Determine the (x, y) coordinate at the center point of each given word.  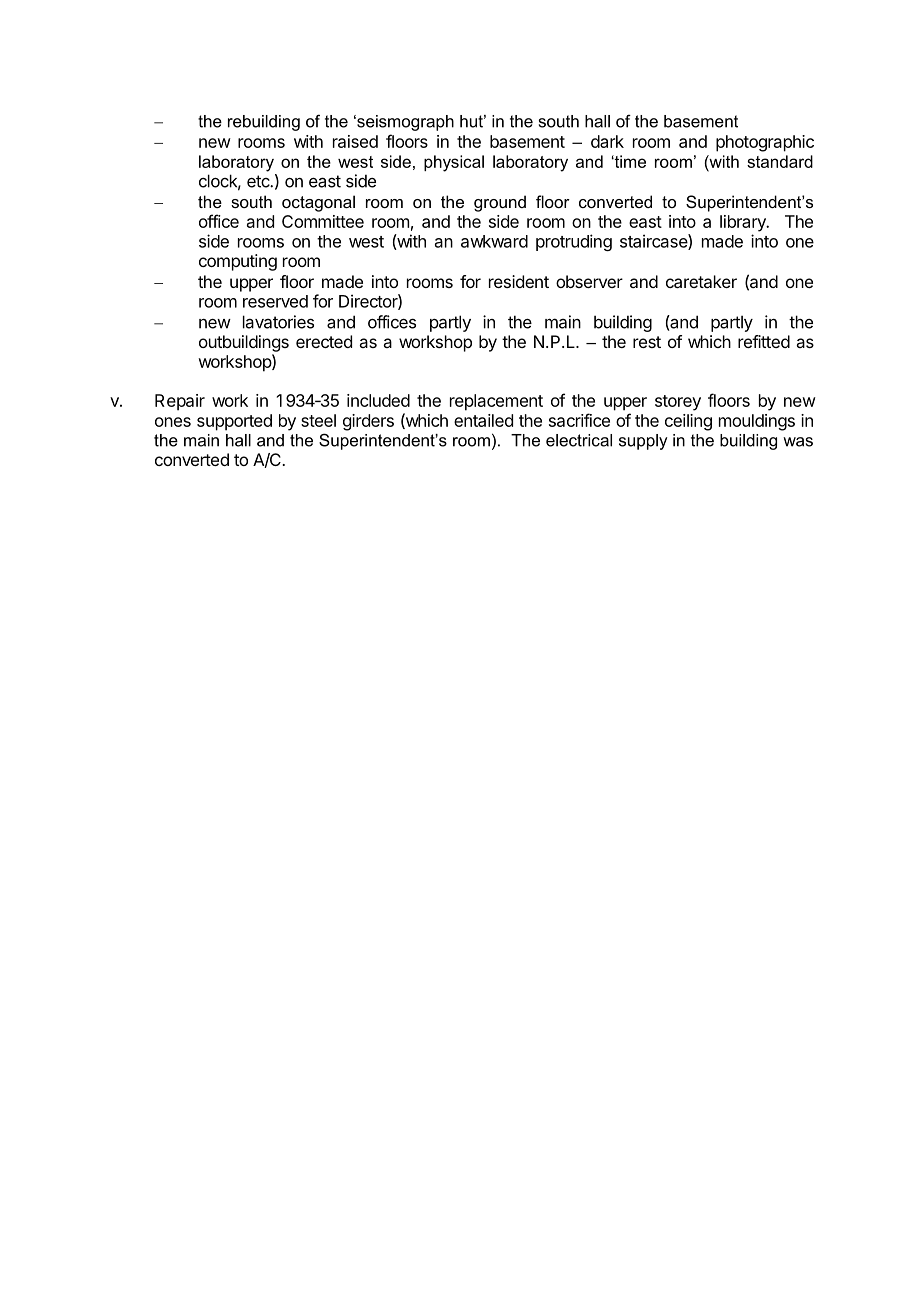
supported (234, 422)
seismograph (404, 123)
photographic (765, 143)
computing (238, 262)
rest (647, 342)
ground (500, 203)
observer (589, 281)
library (744, 223)
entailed (483, 420)
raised (355, 141)
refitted (764, 341)
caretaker (701, 281)
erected (324, 341)
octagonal (318, 203)
